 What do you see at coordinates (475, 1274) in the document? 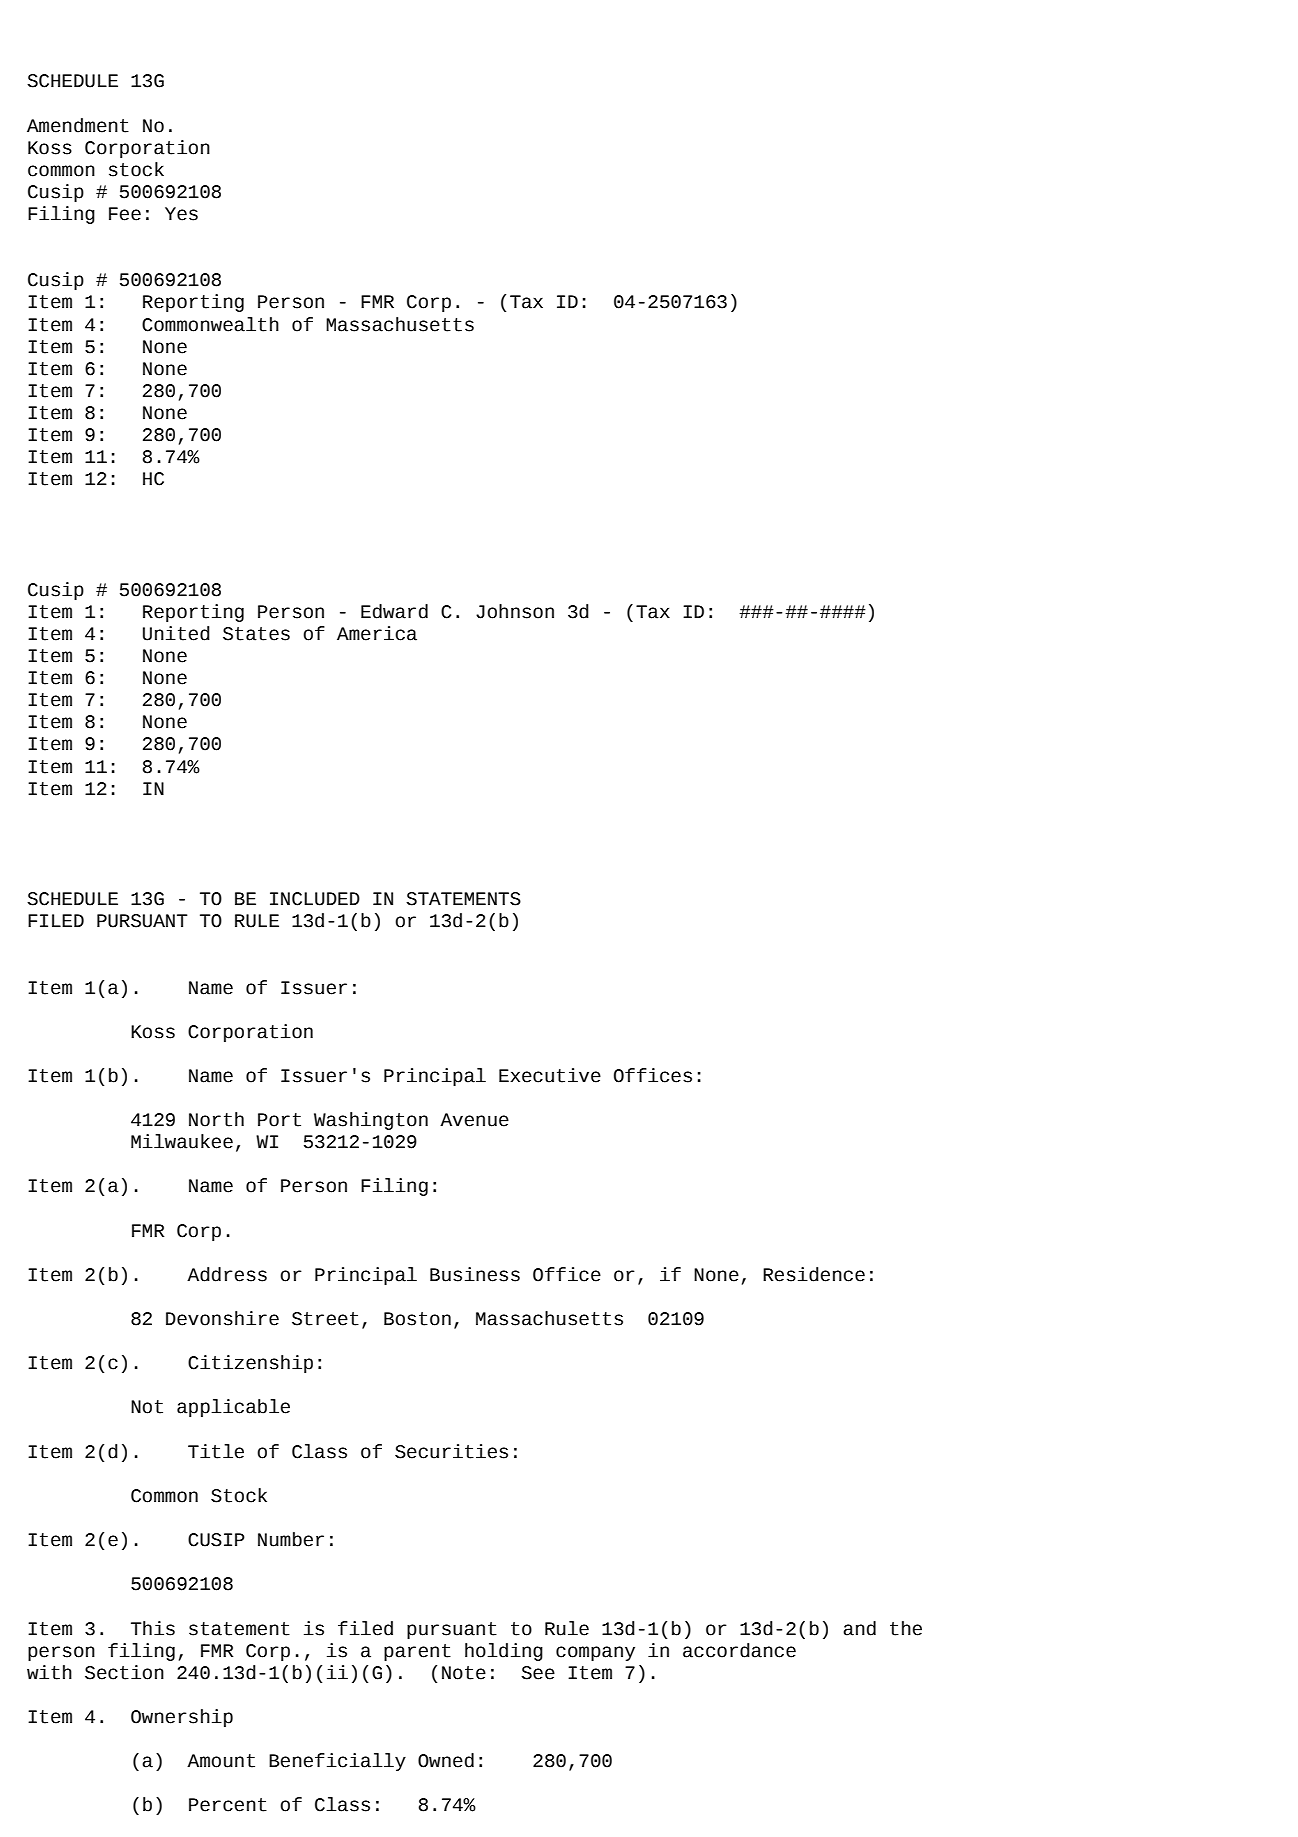
I see `Business` at bounding box center [475, 1274].
